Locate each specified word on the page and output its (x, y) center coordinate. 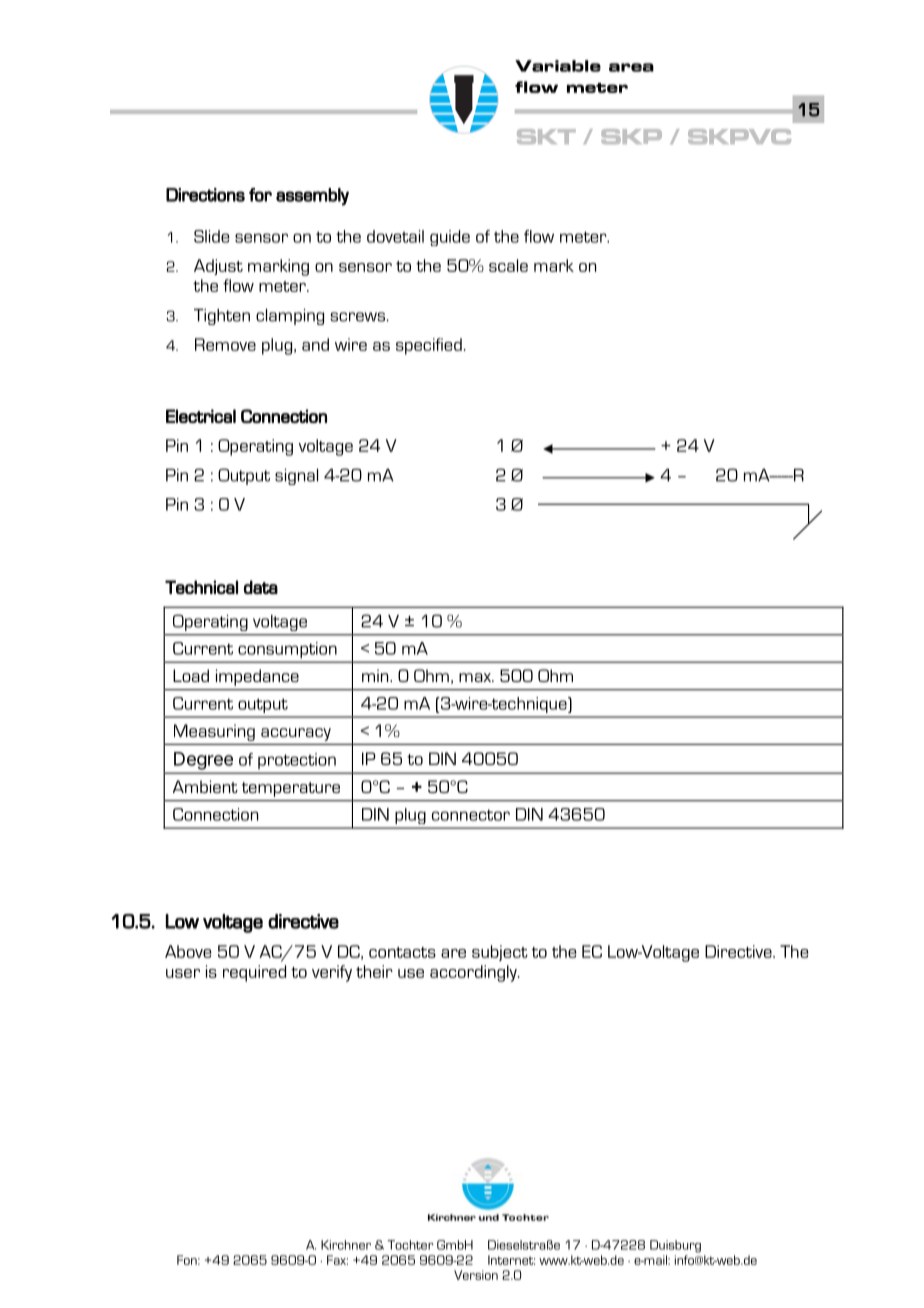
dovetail (395, 236)
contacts (402, 952)
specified (429, 346)
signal (296, 477)
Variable (558, 66)
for (260, 195)
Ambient (205, 786)
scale (508, 265)
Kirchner (346, 1245)
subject (500, 953)
